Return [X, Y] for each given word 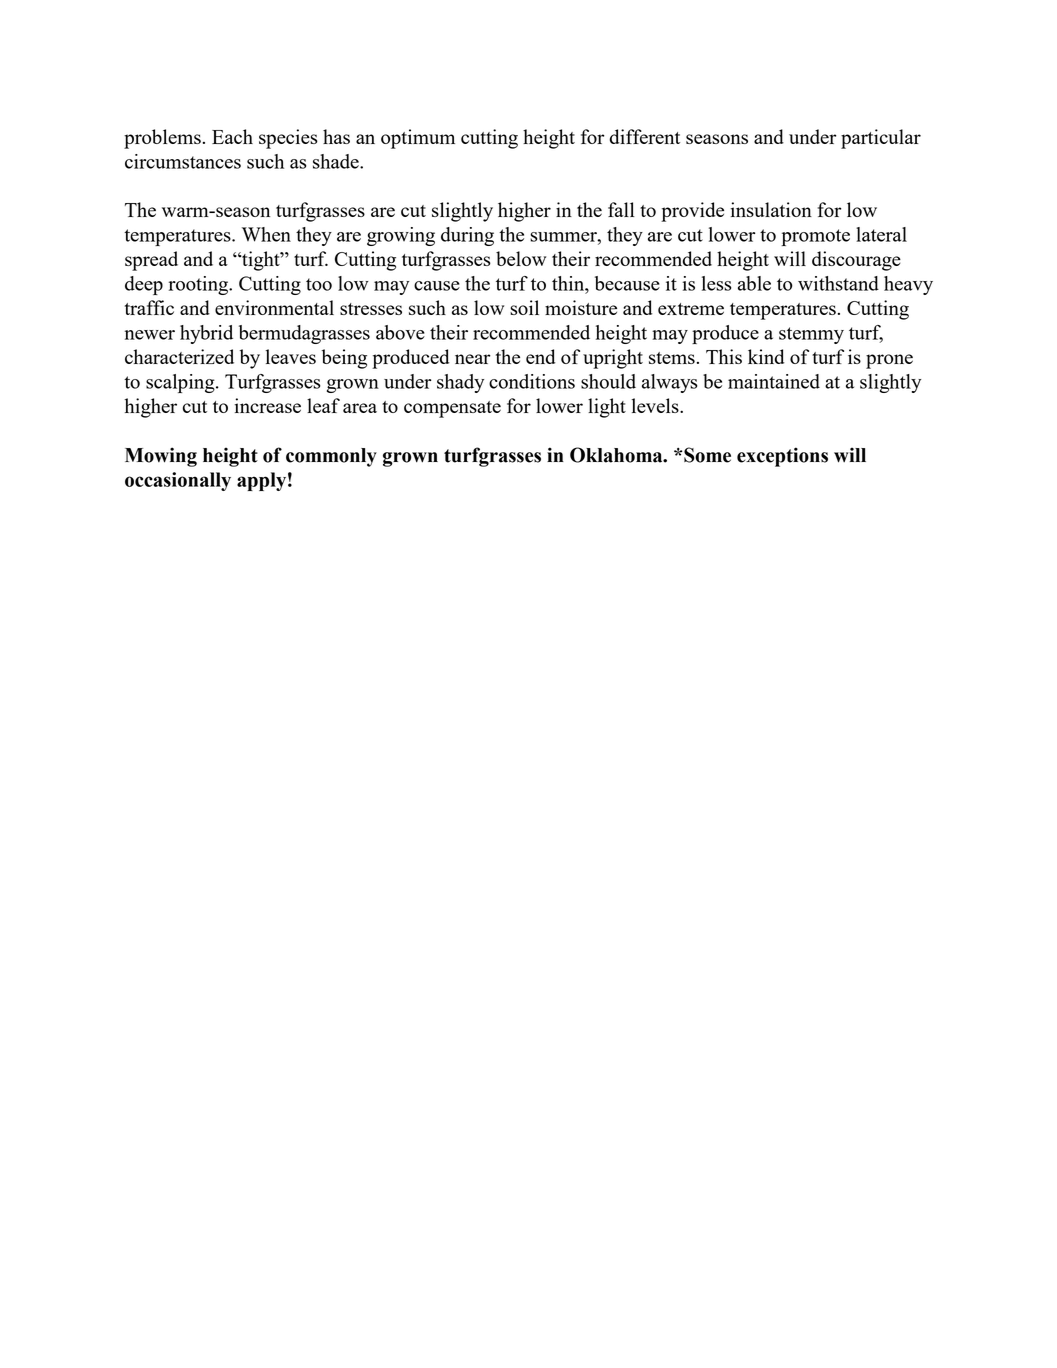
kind [766, 356]
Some [706, 455]
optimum [418, 139]
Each [232, 136]
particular [881, 139]
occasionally [178, 481]
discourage [856, 261]
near [472, 359]
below [521, 258]
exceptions [782, 457]
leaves [291, 356]
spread [151, 261]
